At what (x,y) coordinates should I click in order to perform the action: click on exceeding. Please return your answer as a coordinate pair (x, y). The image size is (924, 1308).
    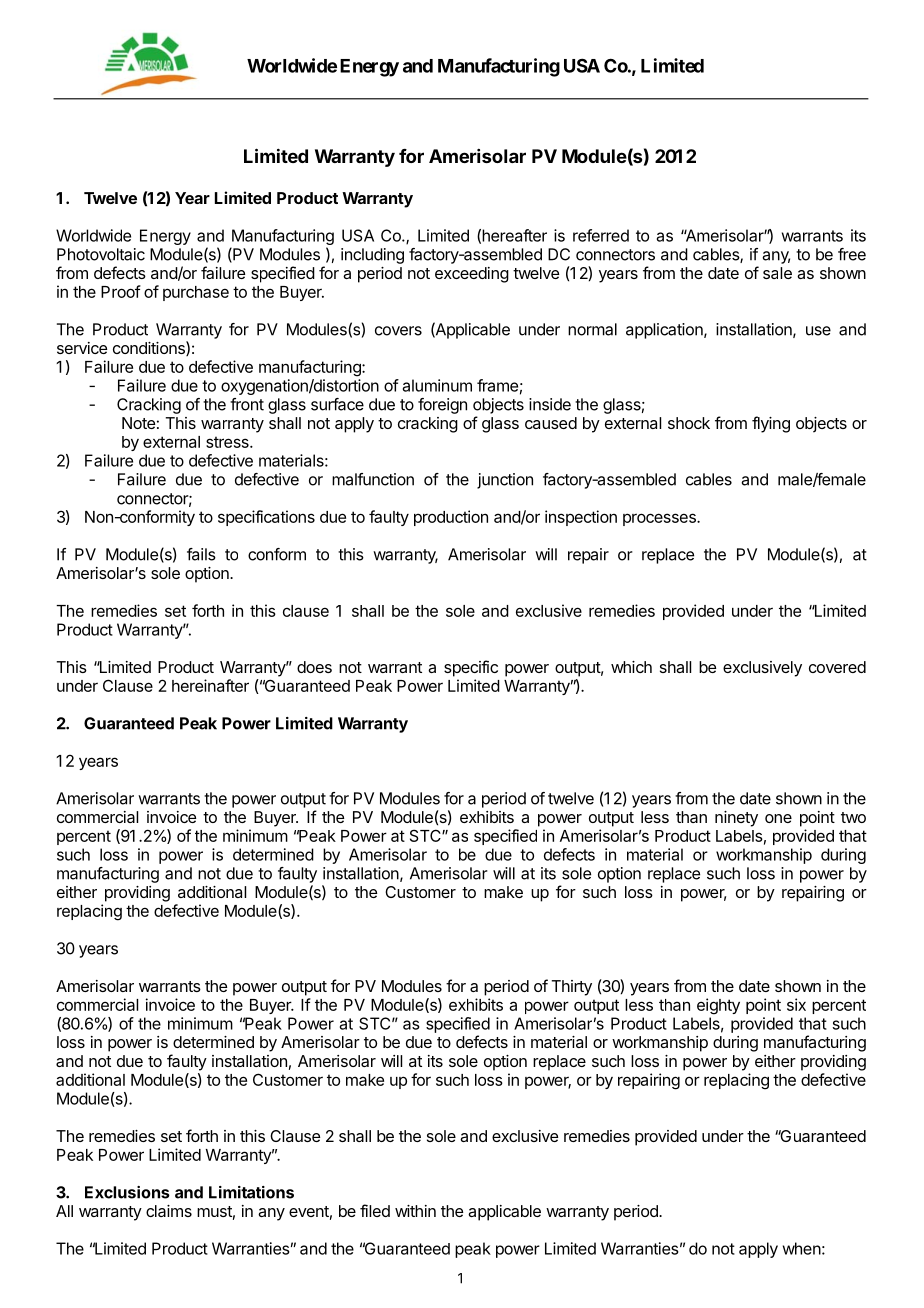
    Looking at the image, I should click on (472, 275).
